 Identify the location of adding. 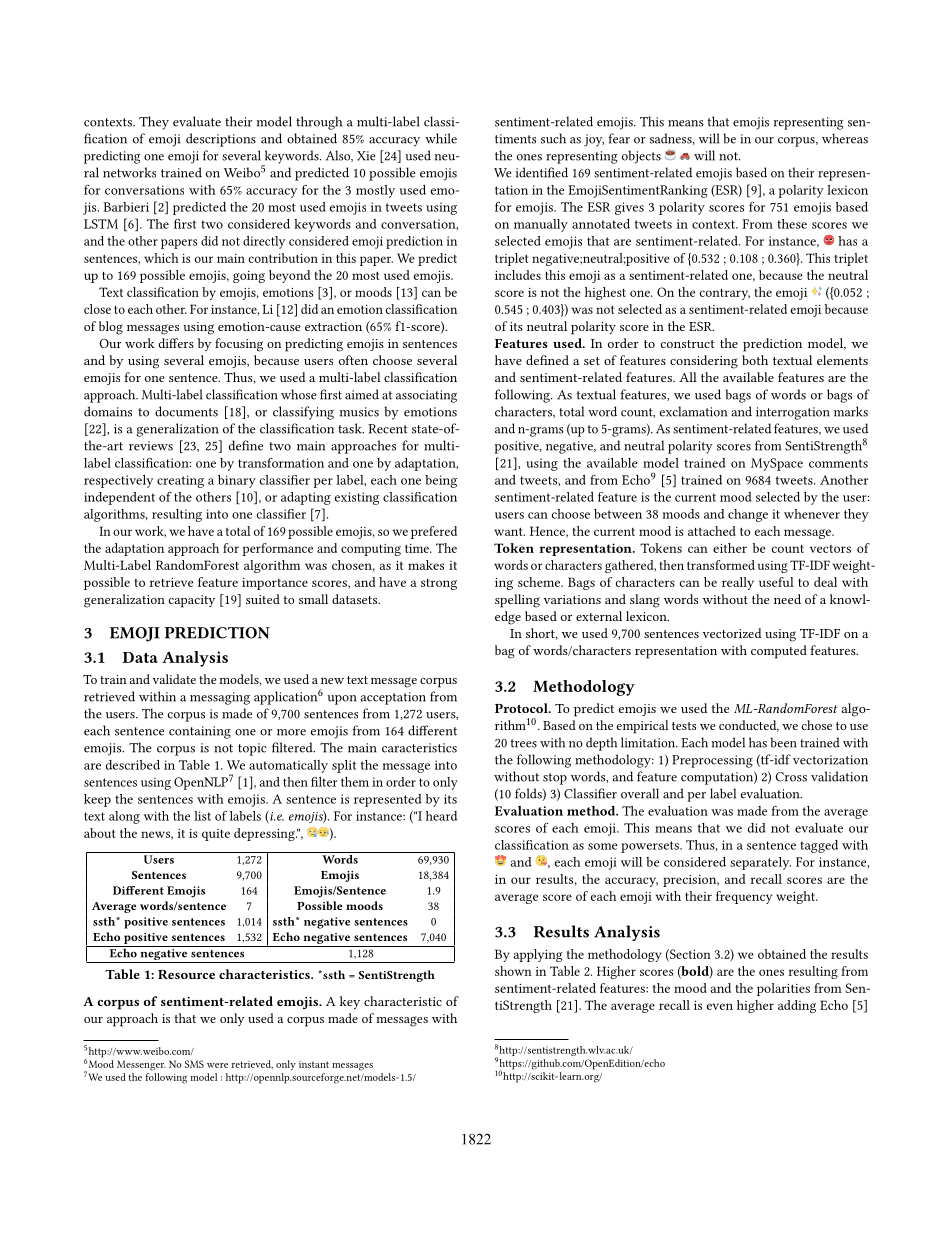
(797, 1006).
